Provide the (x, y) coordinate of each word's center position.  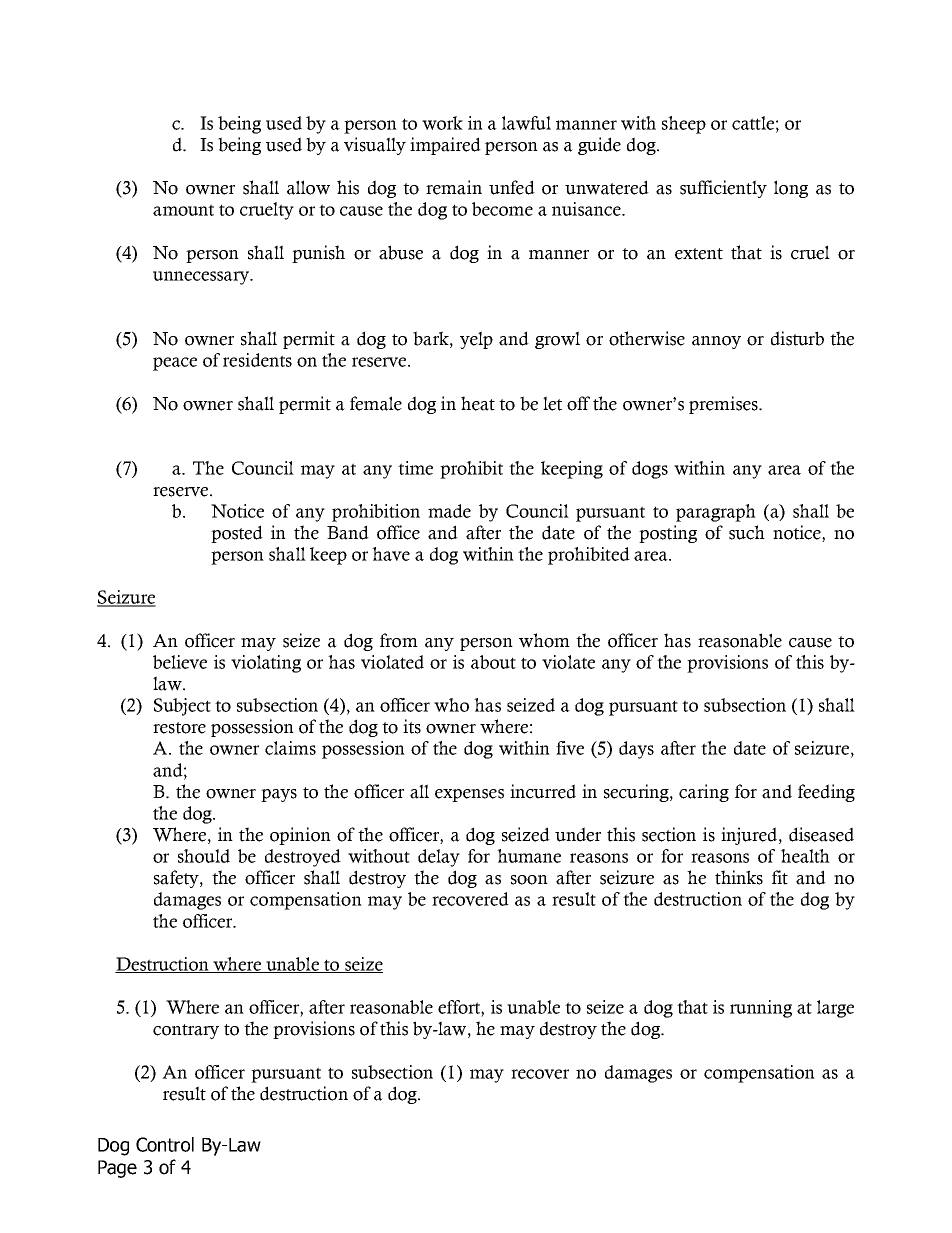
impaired (445, 146)
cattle (753, 123)
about (493, 662)
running (761, 1009)
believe (180, 662)
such (747, 532)
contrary (186, 1031)
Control (165, 1144)
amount (183, 210)
